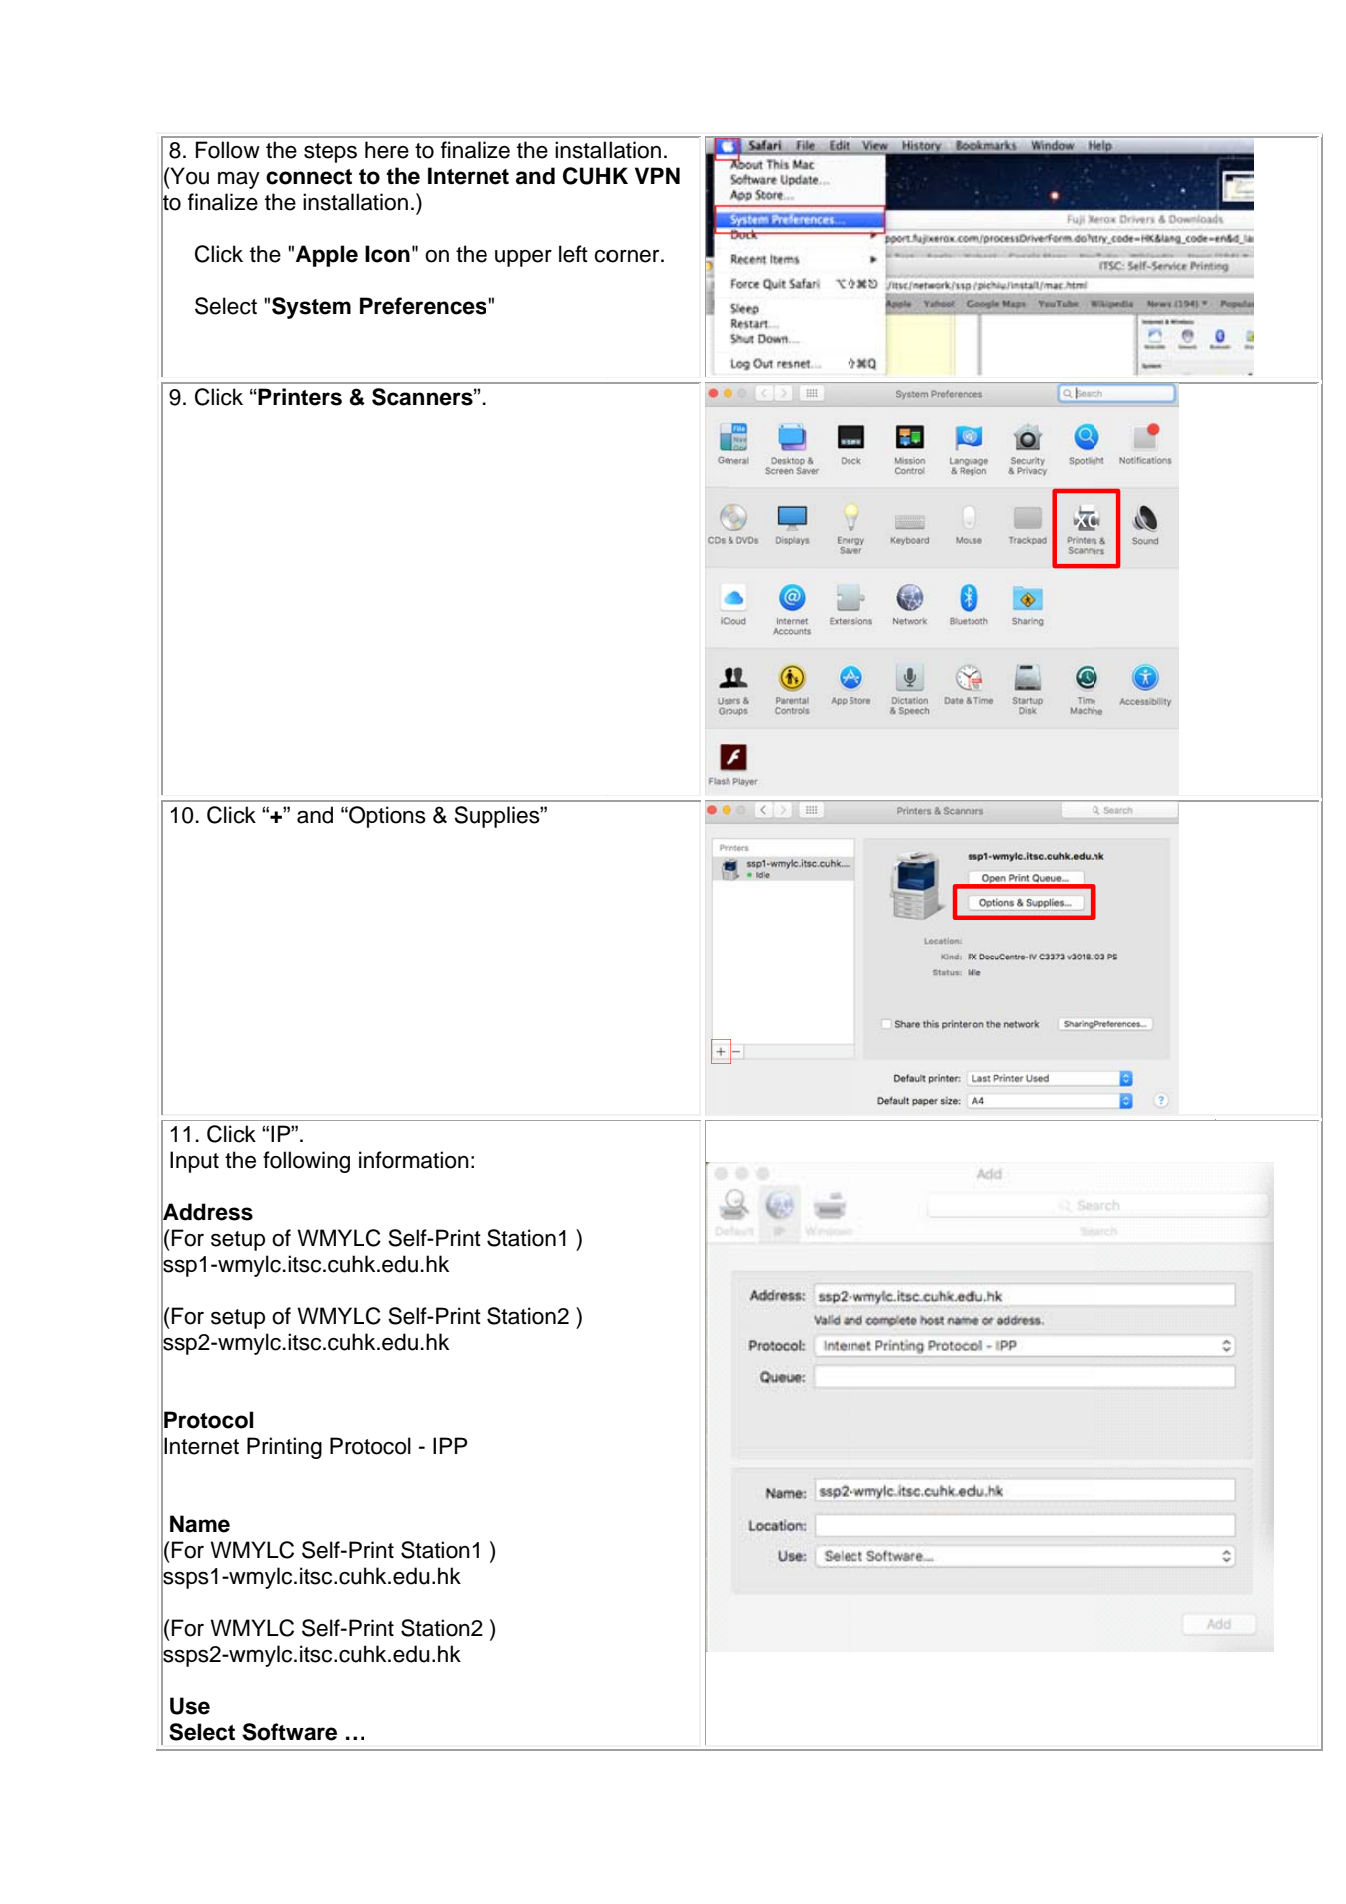 The width and height of the page is (1346, 1904). Describe the element at coordinates (190, 1706) in the page. I see `Use` at that location.
